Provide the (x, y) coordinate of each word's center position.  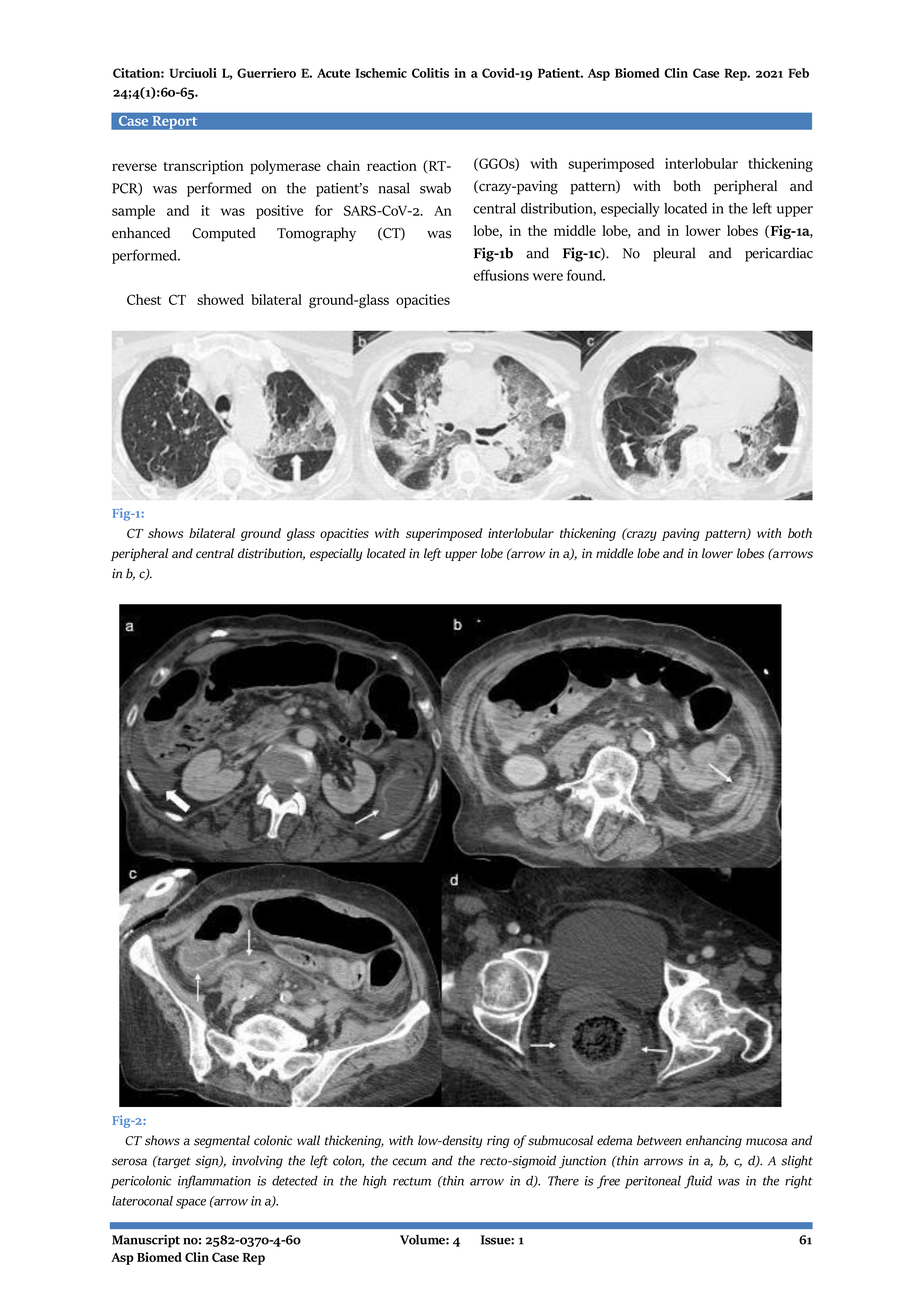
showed (220, 299)
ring (498, 1141)
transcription (203, 167)
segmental (222, 1141)
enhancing (714, 1141)
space (191, 1204)
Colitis (430, 73)
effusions (501, 275)
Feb (798, 73)
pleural (674, 254)
